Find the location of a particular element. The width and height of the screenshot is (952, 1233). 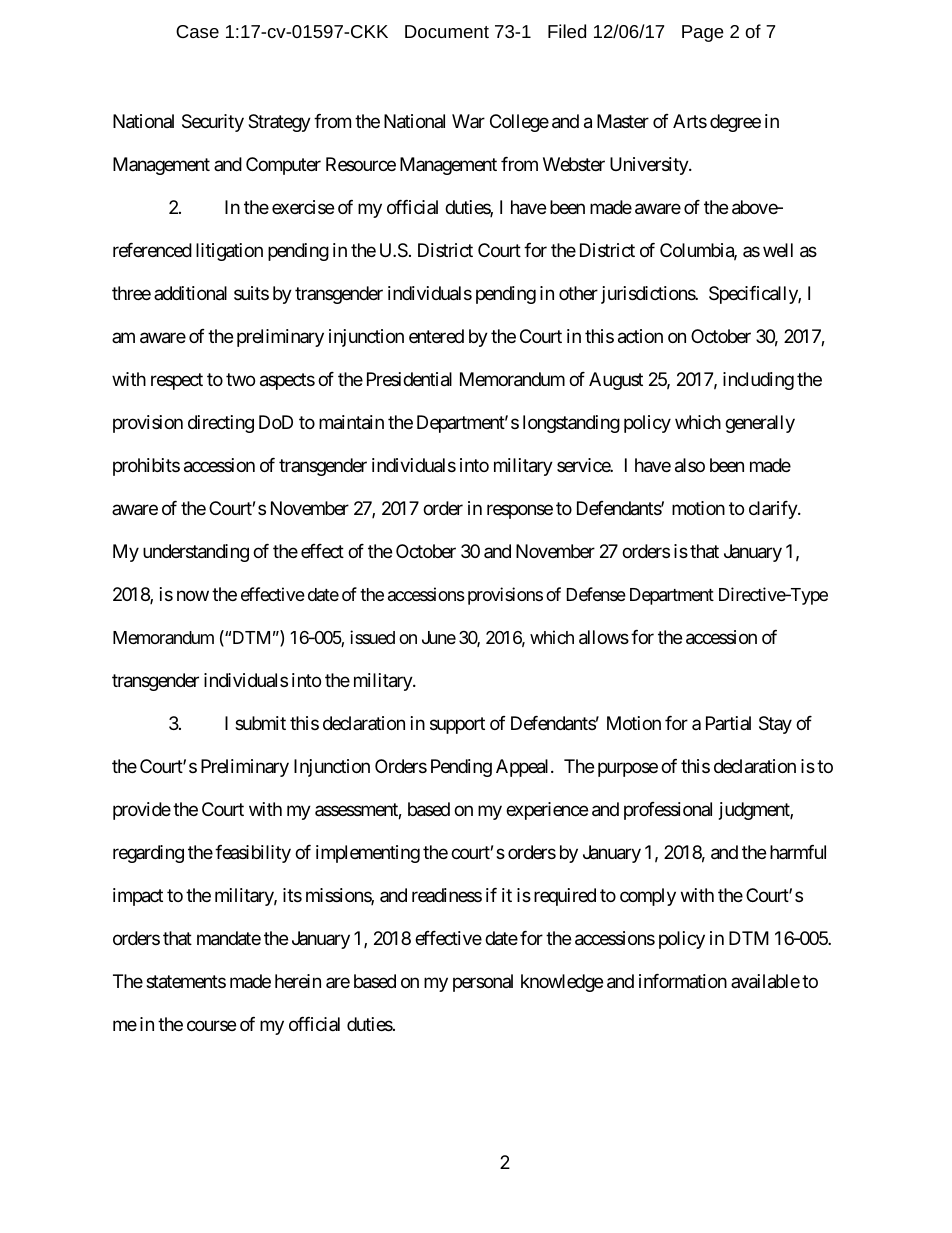

Case is located at coordinates (197, 31).
